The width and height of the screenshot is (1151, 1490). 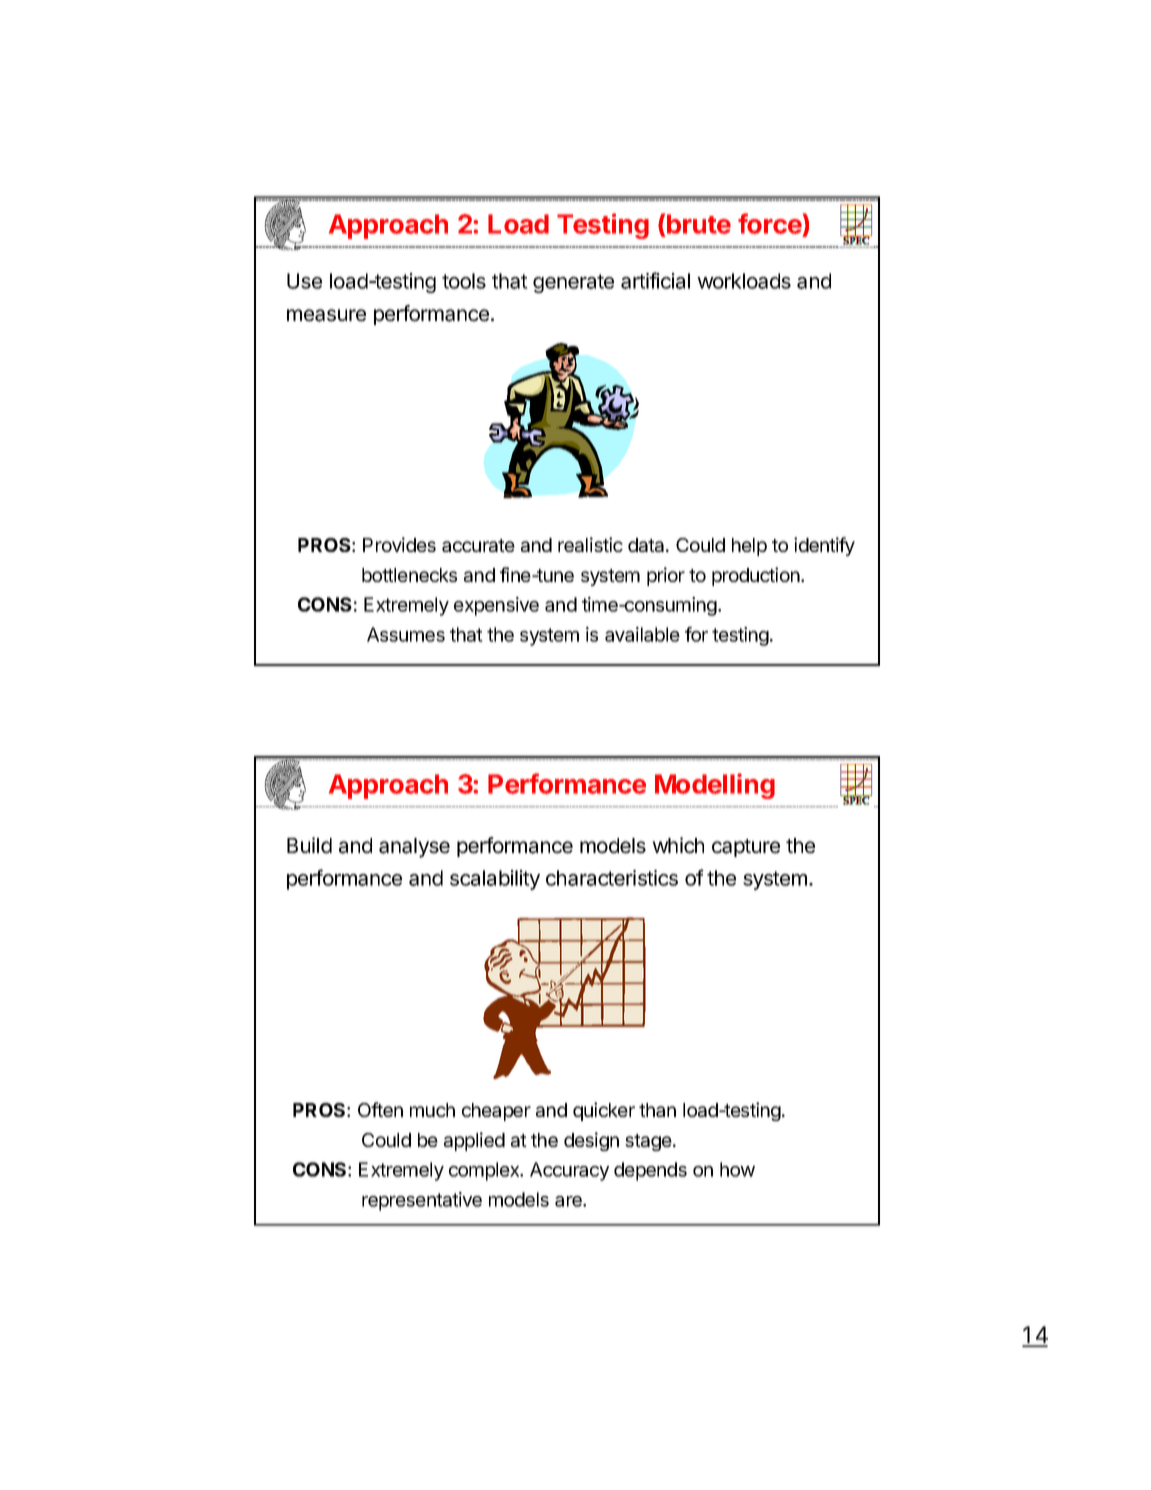 I want to click on help, so click(x=749, y=547).
